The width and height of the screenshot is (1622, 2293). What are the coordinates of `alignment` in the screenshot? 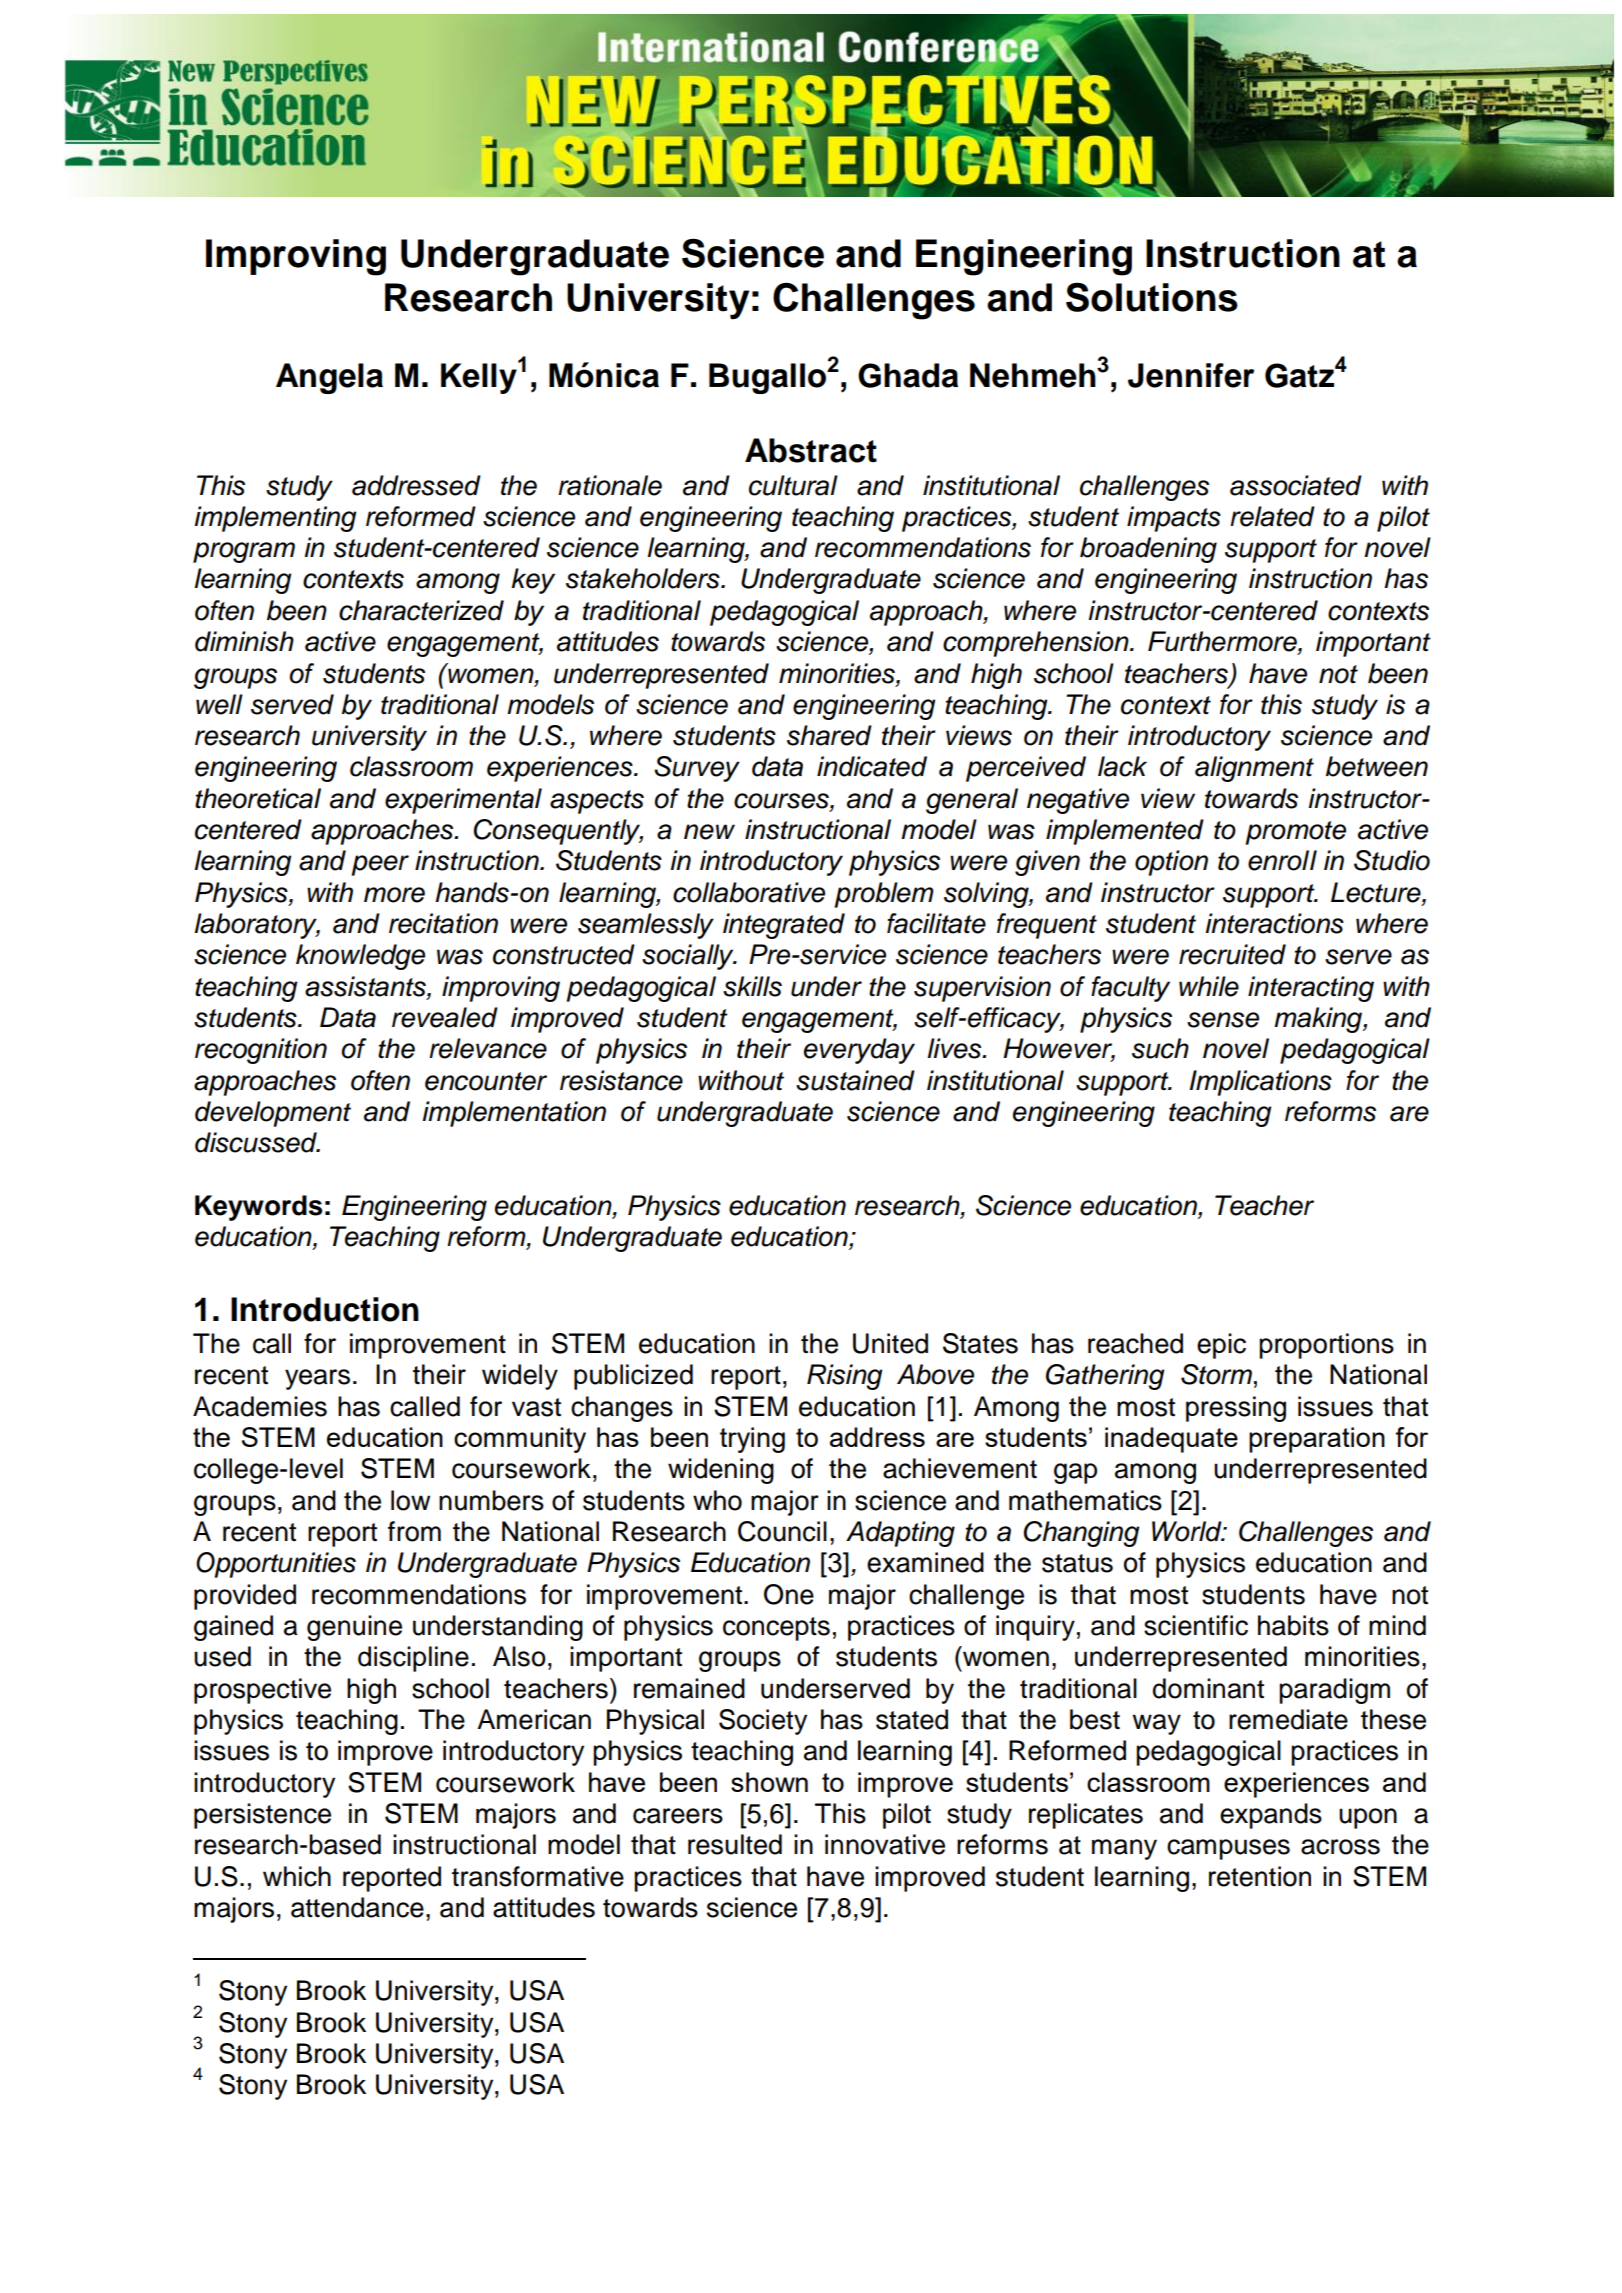 It's located at (1254, 769).
